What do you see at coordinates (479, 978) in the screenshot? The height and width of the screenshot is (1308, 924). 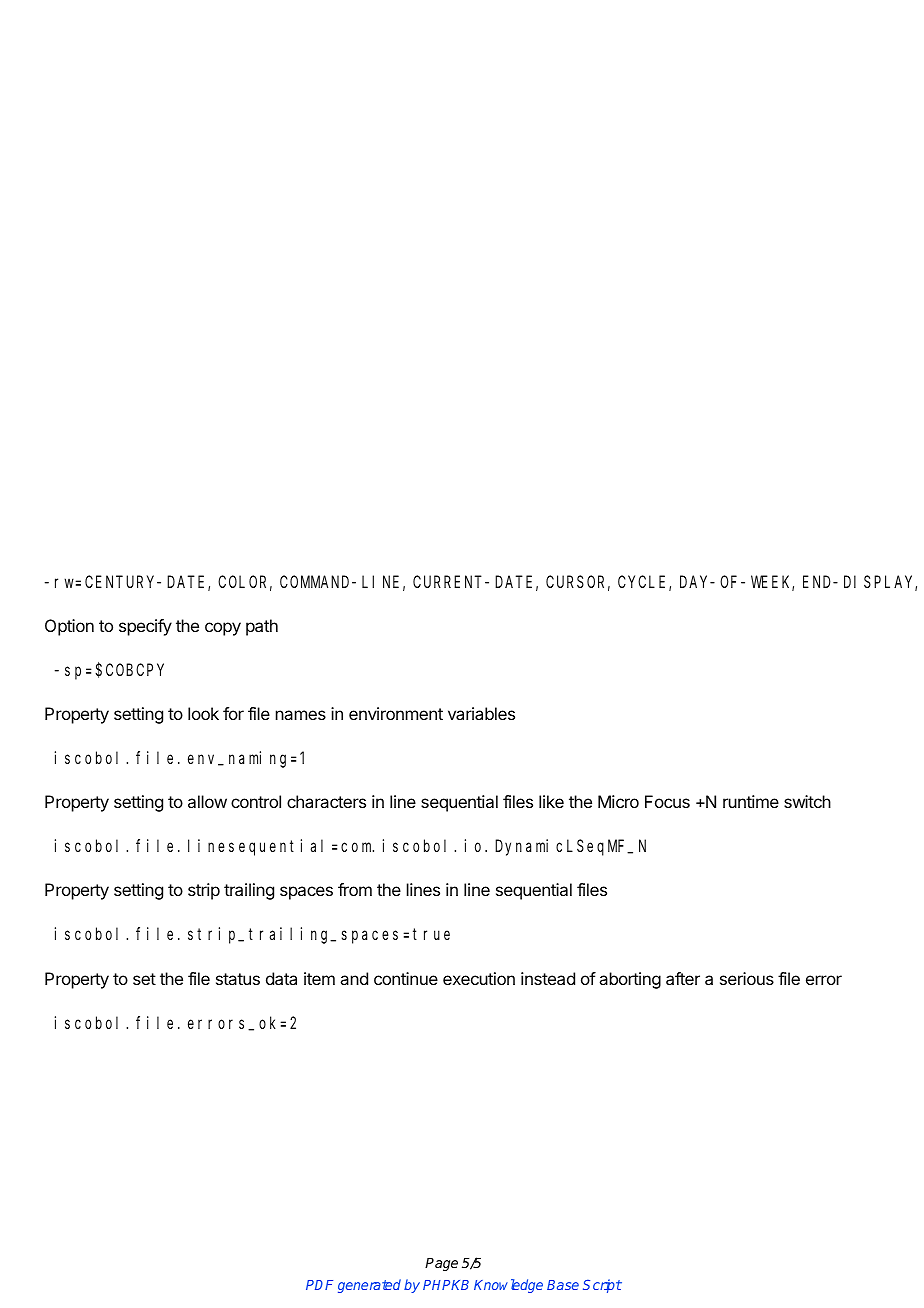 I see `execution` at bounding box center [479, 978].
